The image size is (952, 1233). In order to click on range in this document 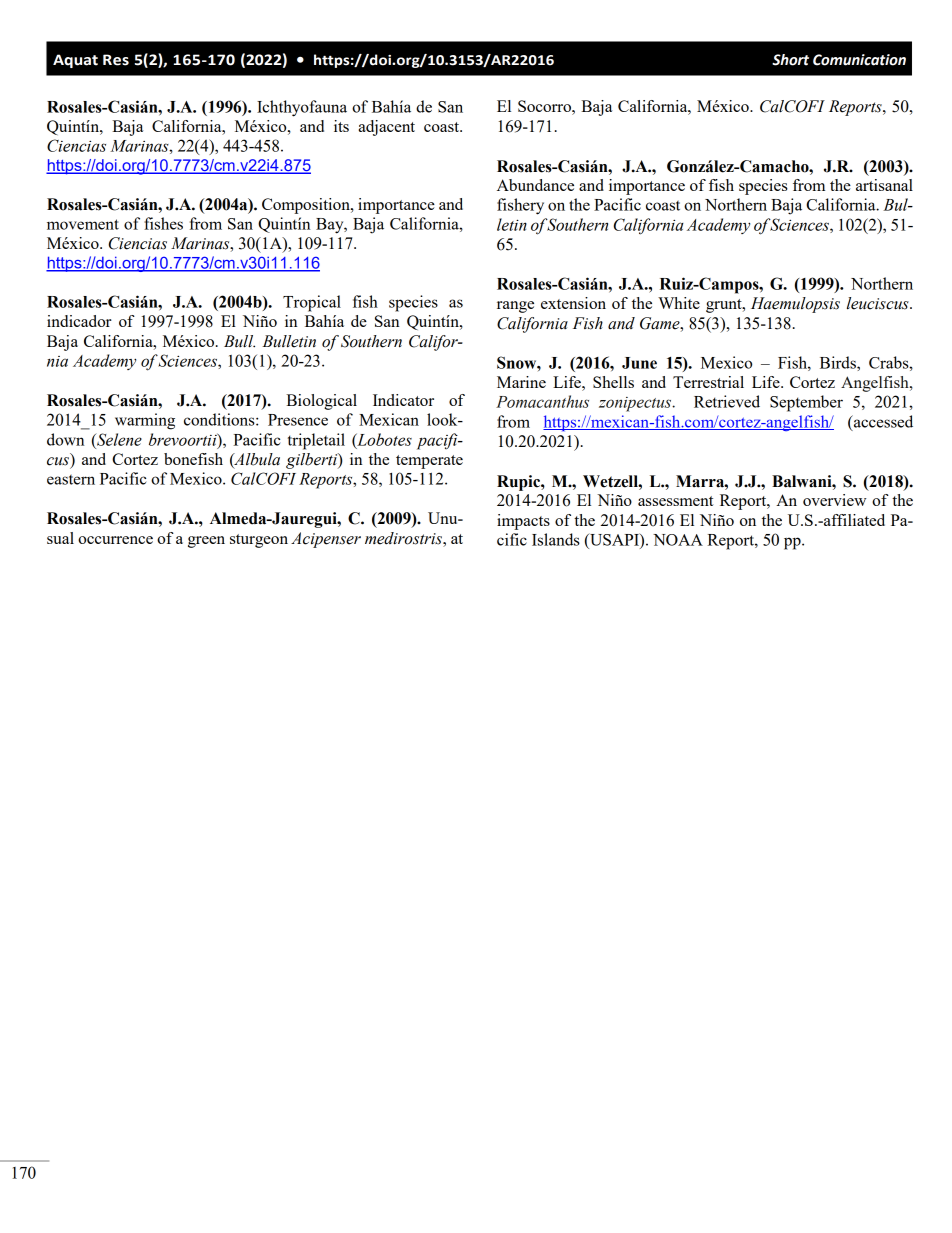, I will do `click(515, 307)`.
